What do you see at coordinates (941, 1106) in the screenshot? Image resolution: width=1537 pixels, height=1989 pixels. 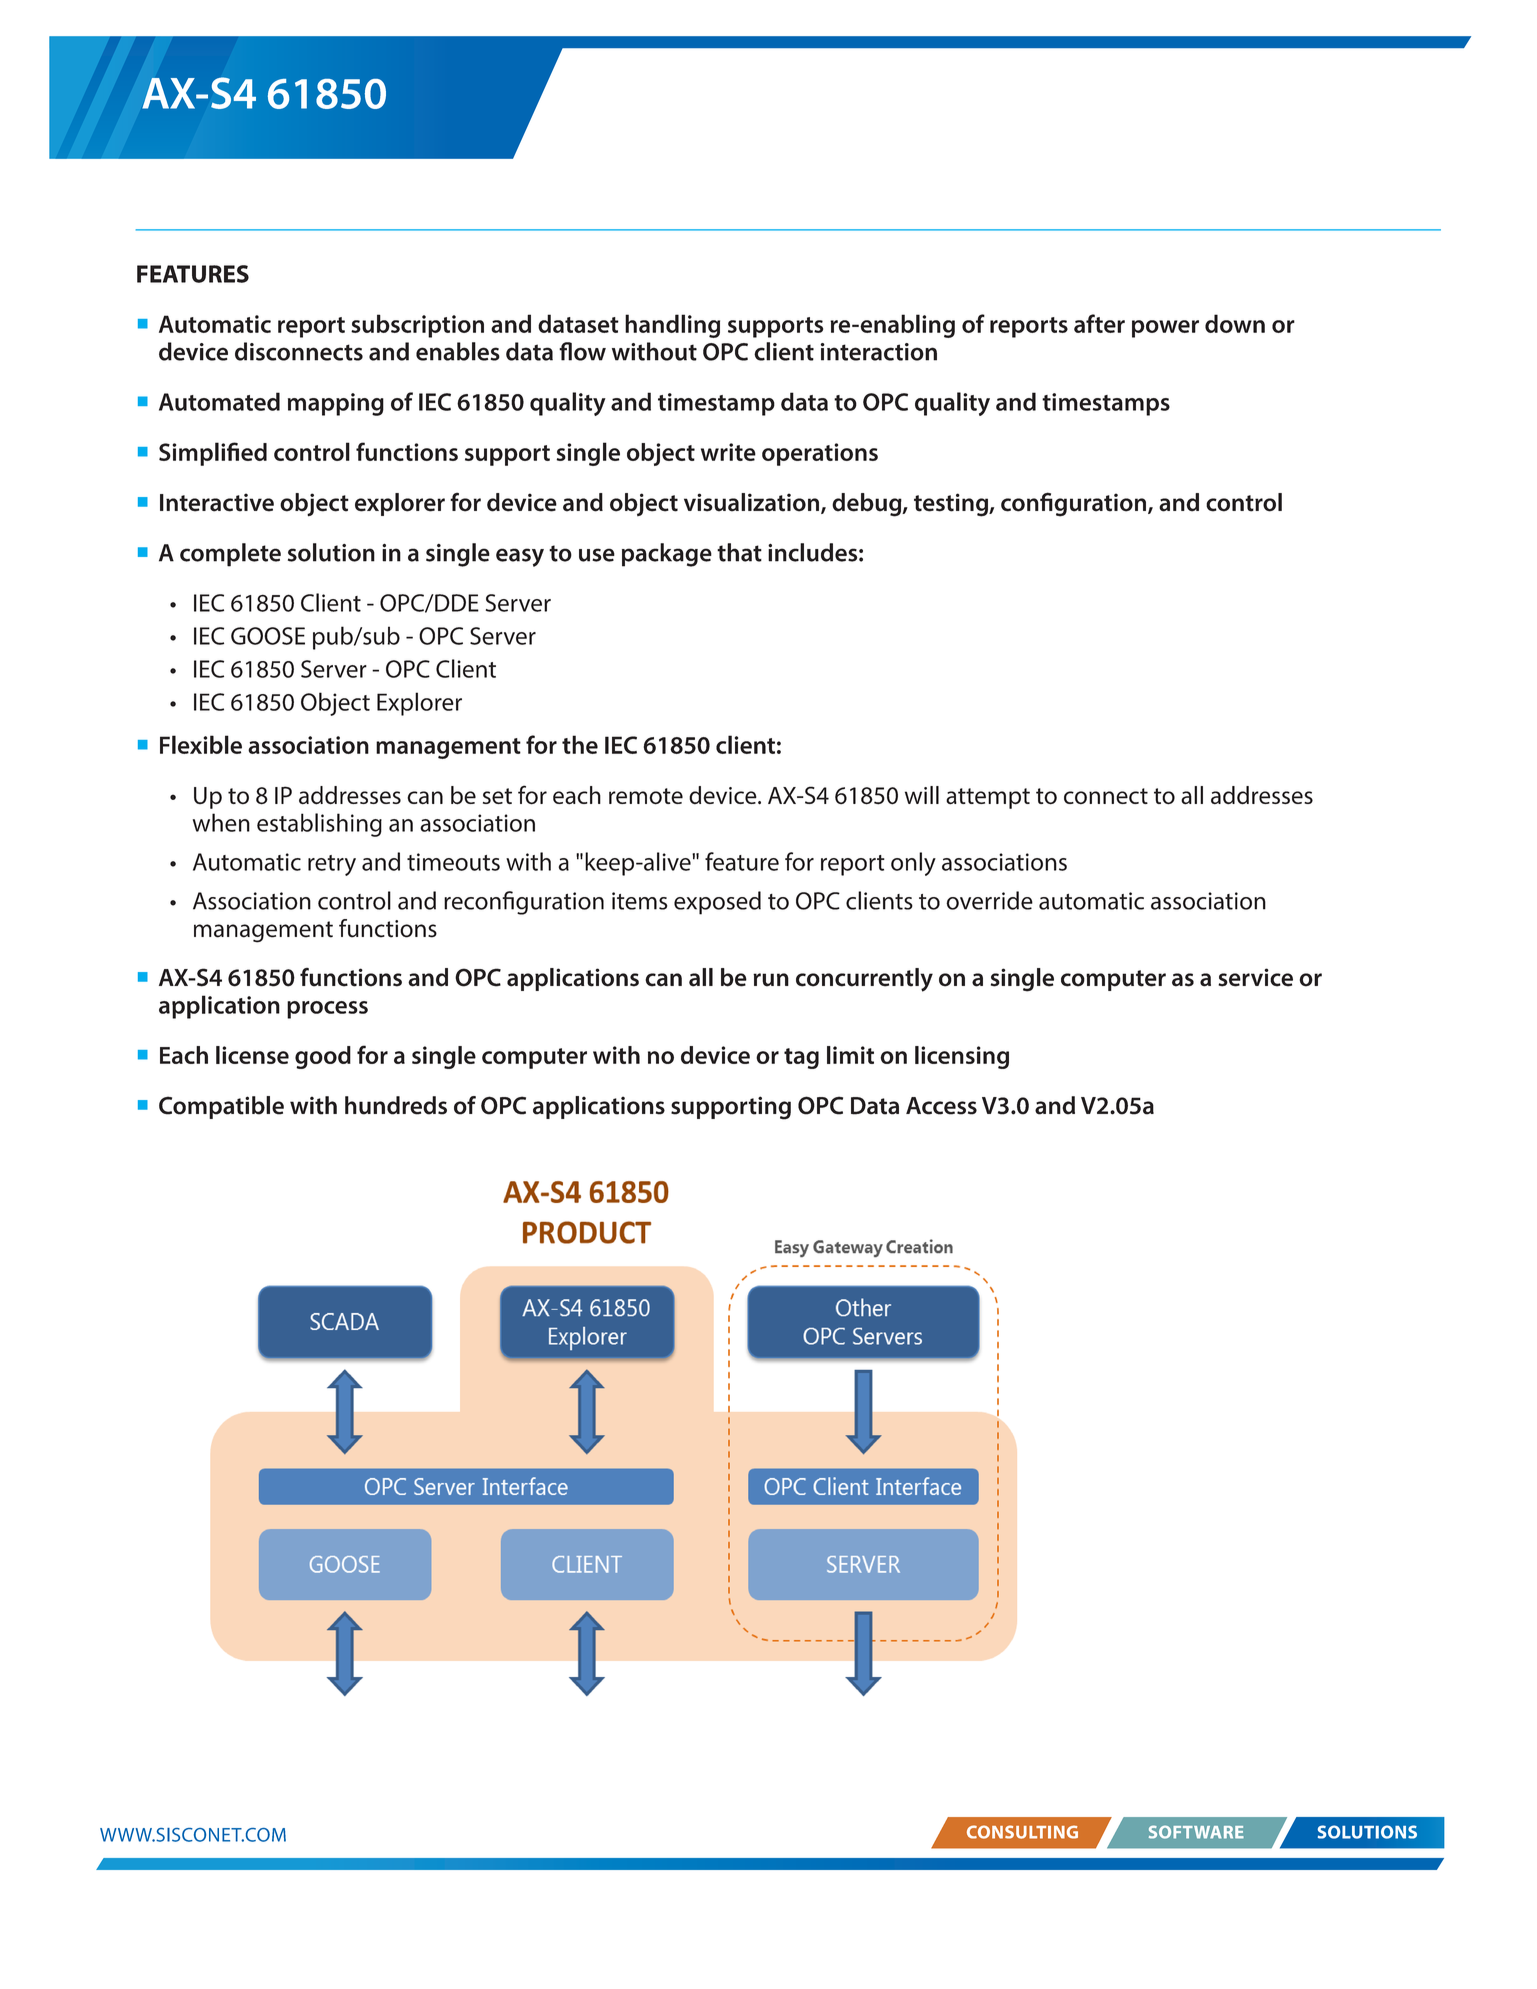 I see `Access` at bounding box center [941, 1106].
